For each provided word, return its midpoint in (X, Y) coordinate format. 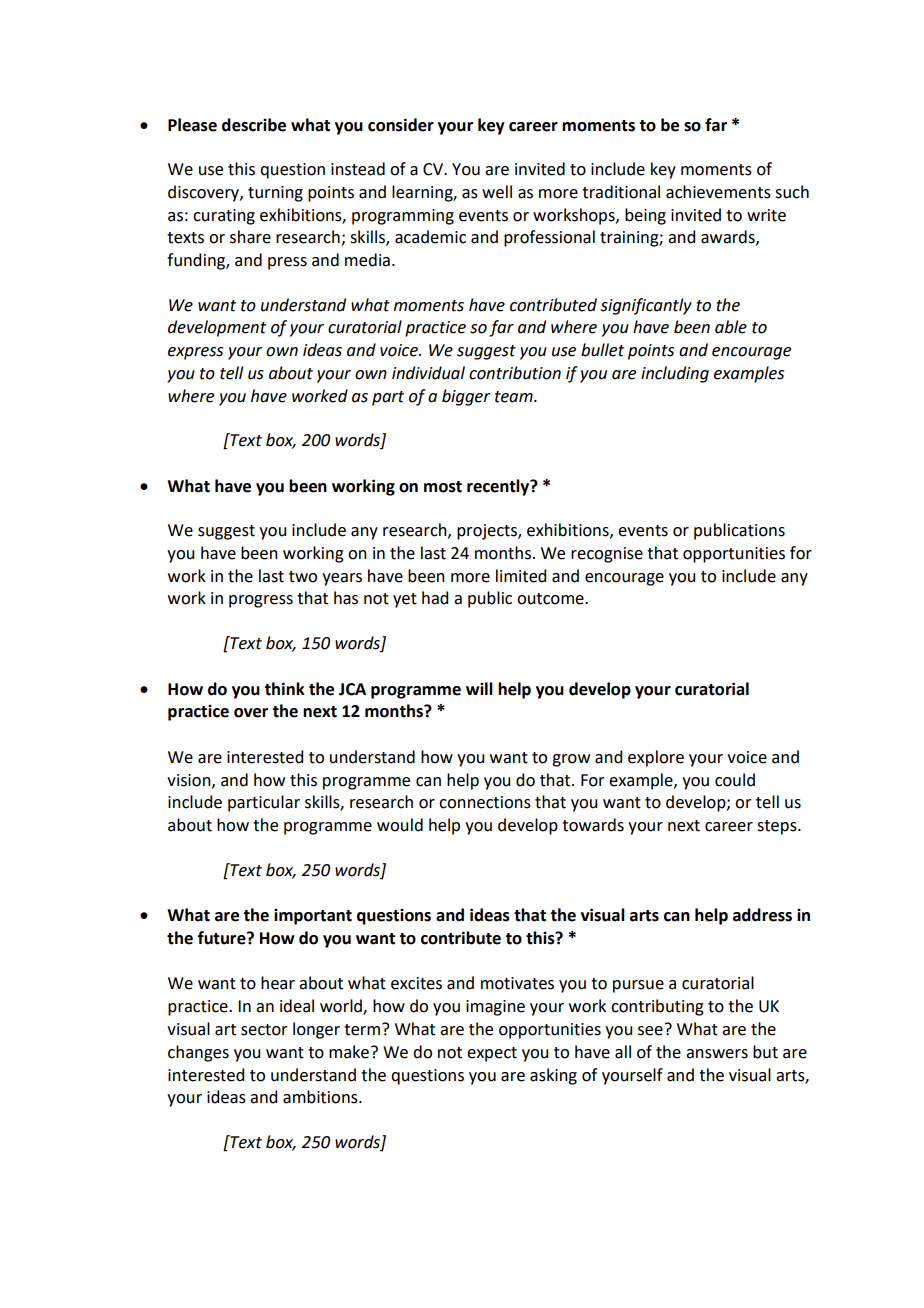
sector (264, 1030)
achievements (718, 192)
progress (261, 601)
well (497, 192)
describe (254, 125)
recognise (607, 555)
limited (521, 576)
